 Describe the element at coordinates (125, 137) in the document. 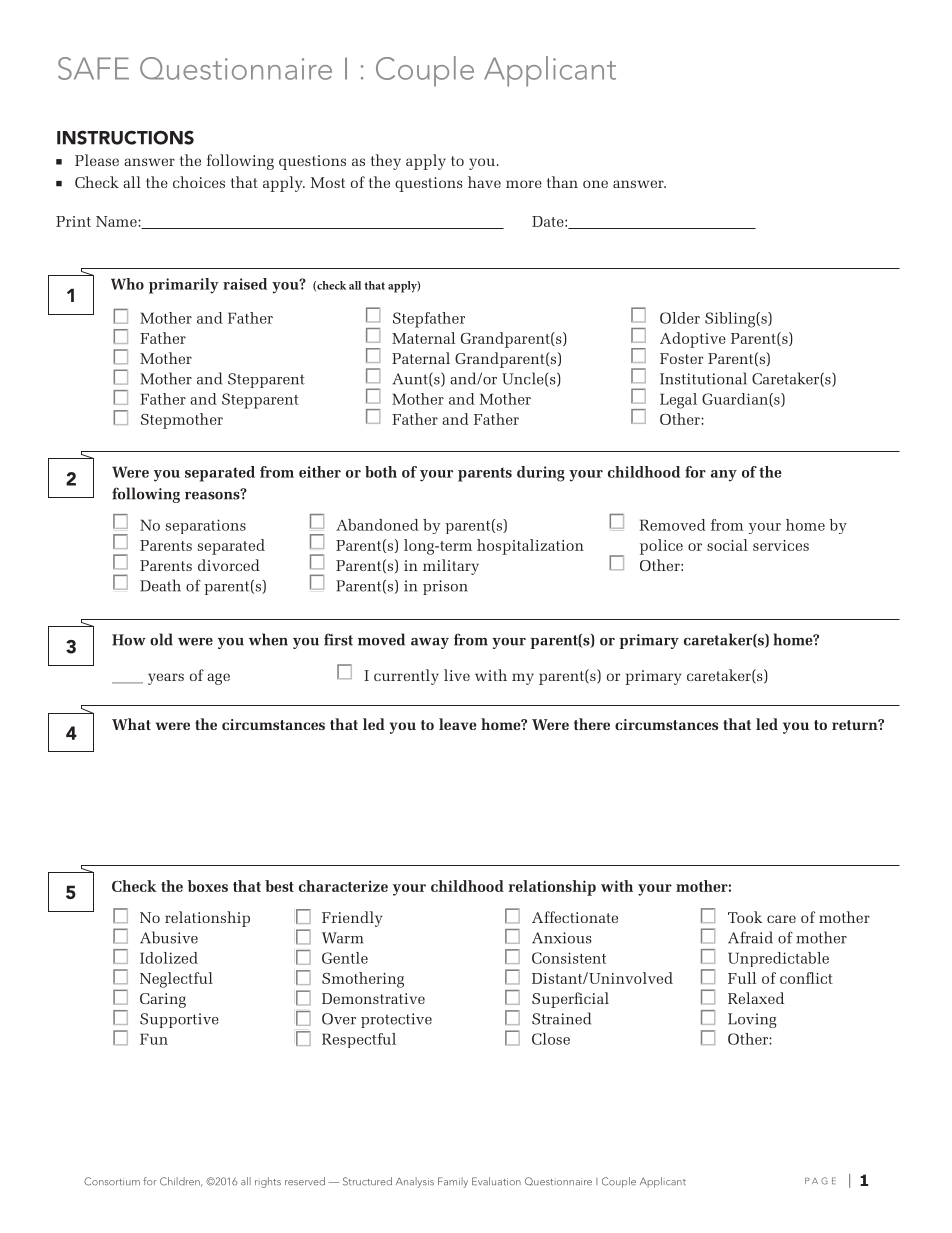

I see `INSTRUCTIONS` at that location.
